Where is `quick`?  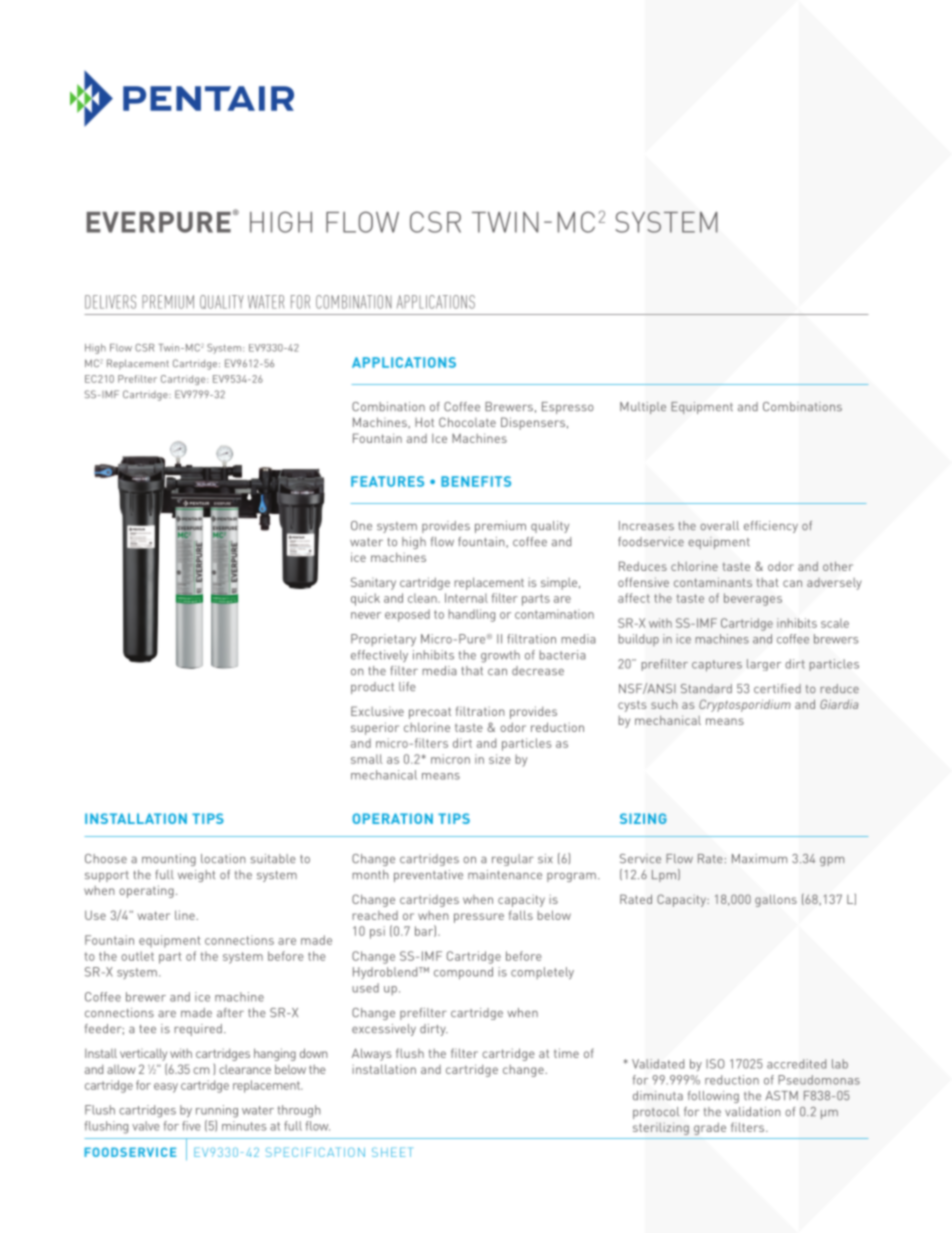
quick is located at coordinates (365, 599).
